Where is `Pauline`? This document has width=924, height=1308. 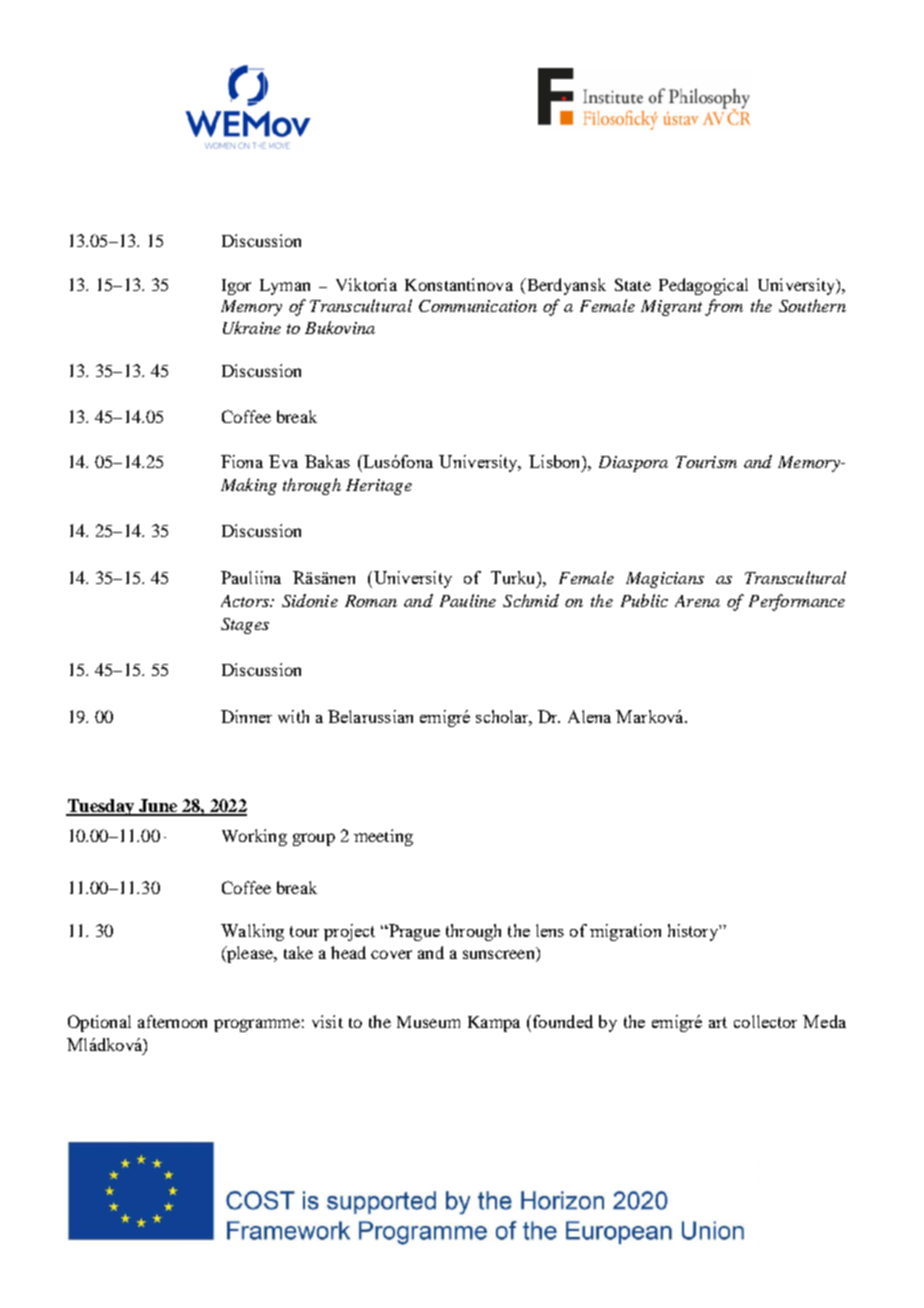
Pauline is located at coordinates (468, 600).
